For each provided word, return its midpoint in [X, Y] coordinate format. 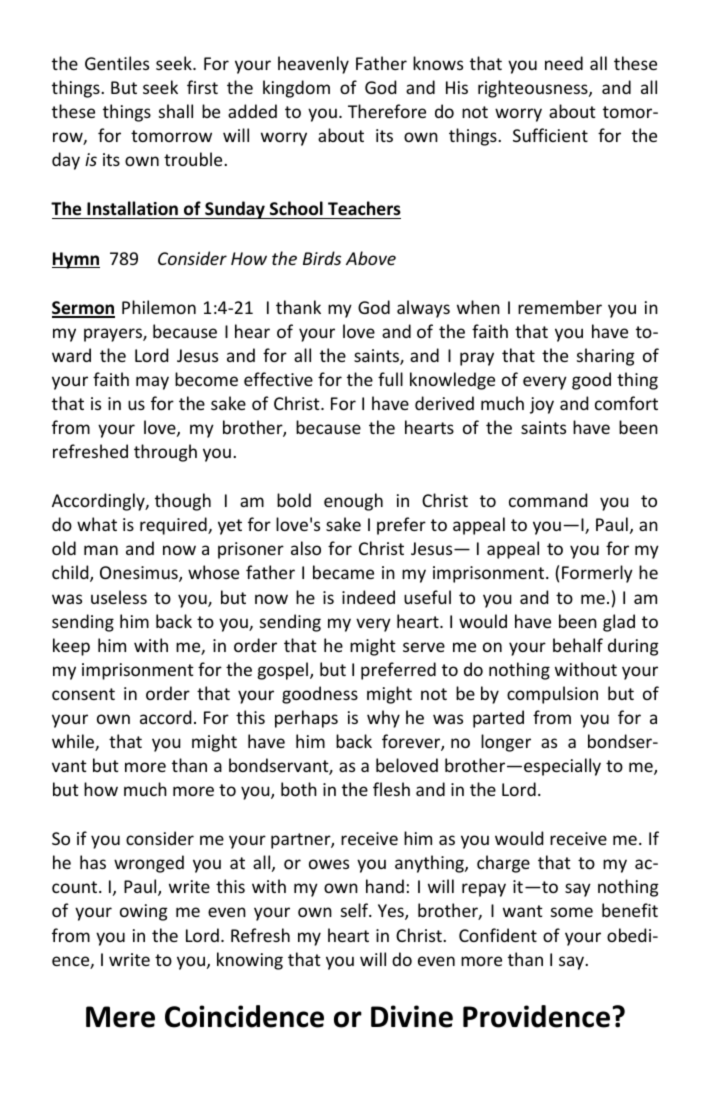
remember [560, 307]
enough [353, 502]
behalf [578, 645]
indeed [368, 597]
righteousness [534, 89]
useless [119, 597]
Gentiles [117, 63]
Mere [120, 1017]
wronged [149, 864]
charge [503, 864]
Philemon [159, 307]
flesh [391, 789]
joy [542, 405]
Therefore [387, 111]
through [165, 453]
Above [371, 258]
